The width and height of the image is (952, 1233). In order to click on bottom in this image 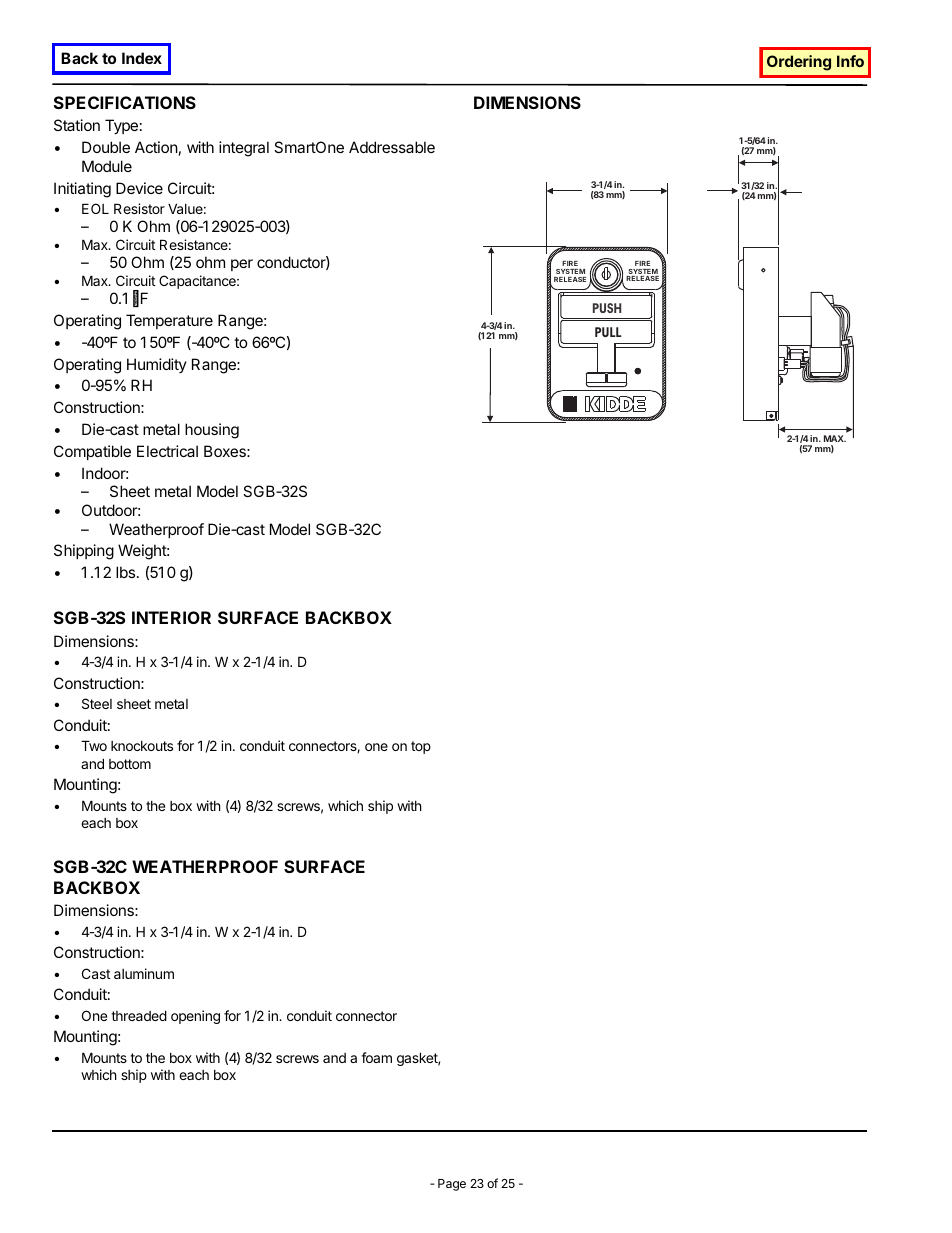, I will do `click(130, 764)`.
